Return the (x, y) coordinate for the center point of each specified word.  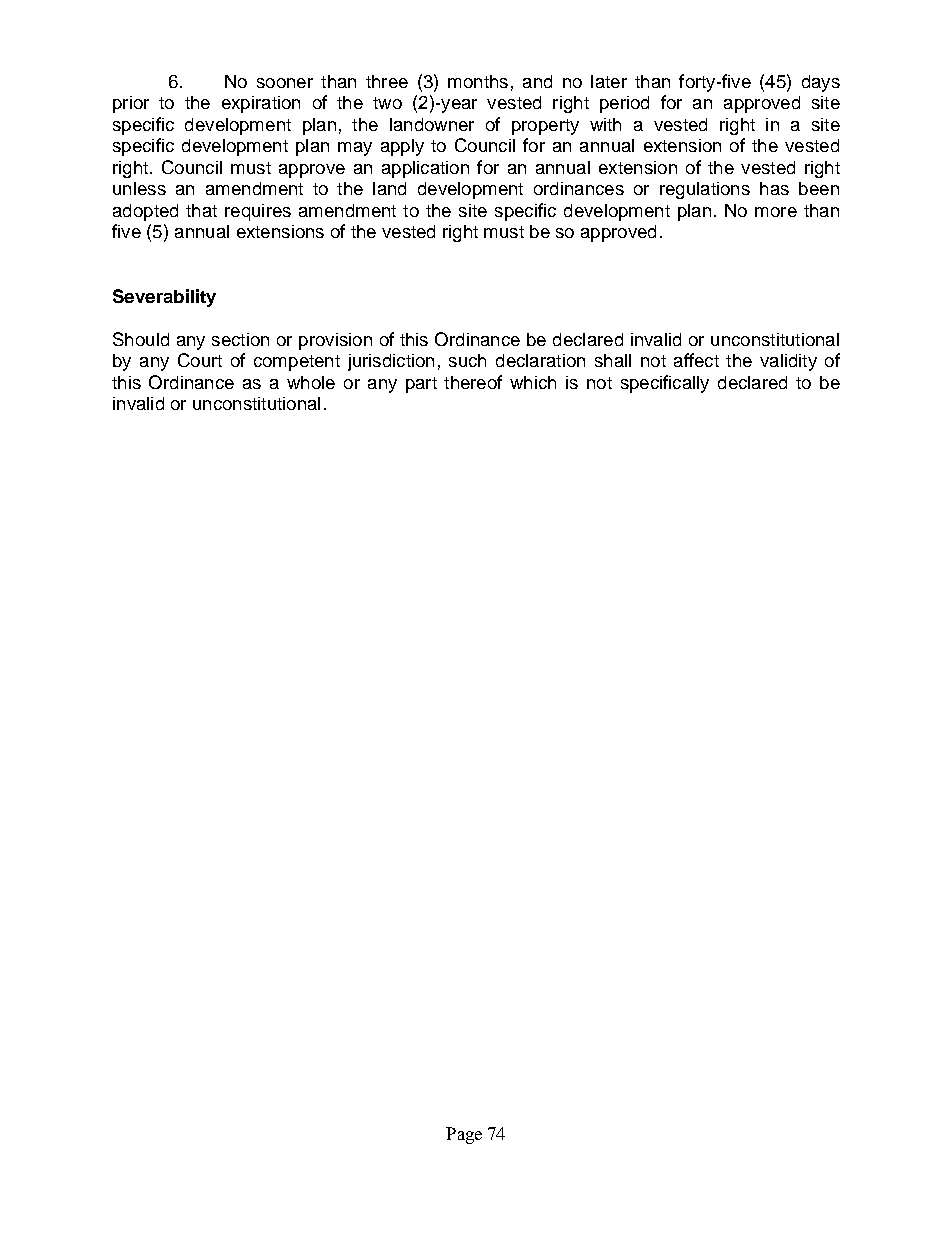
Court (200, 360)
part (421, 385)
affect (696, 360)
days (821, 83)
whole (311, 382)
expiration (261, 104)
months (478, 81)
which (533, 382)
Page (464, 1135)
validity (788, 362)
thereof (473, 382)
